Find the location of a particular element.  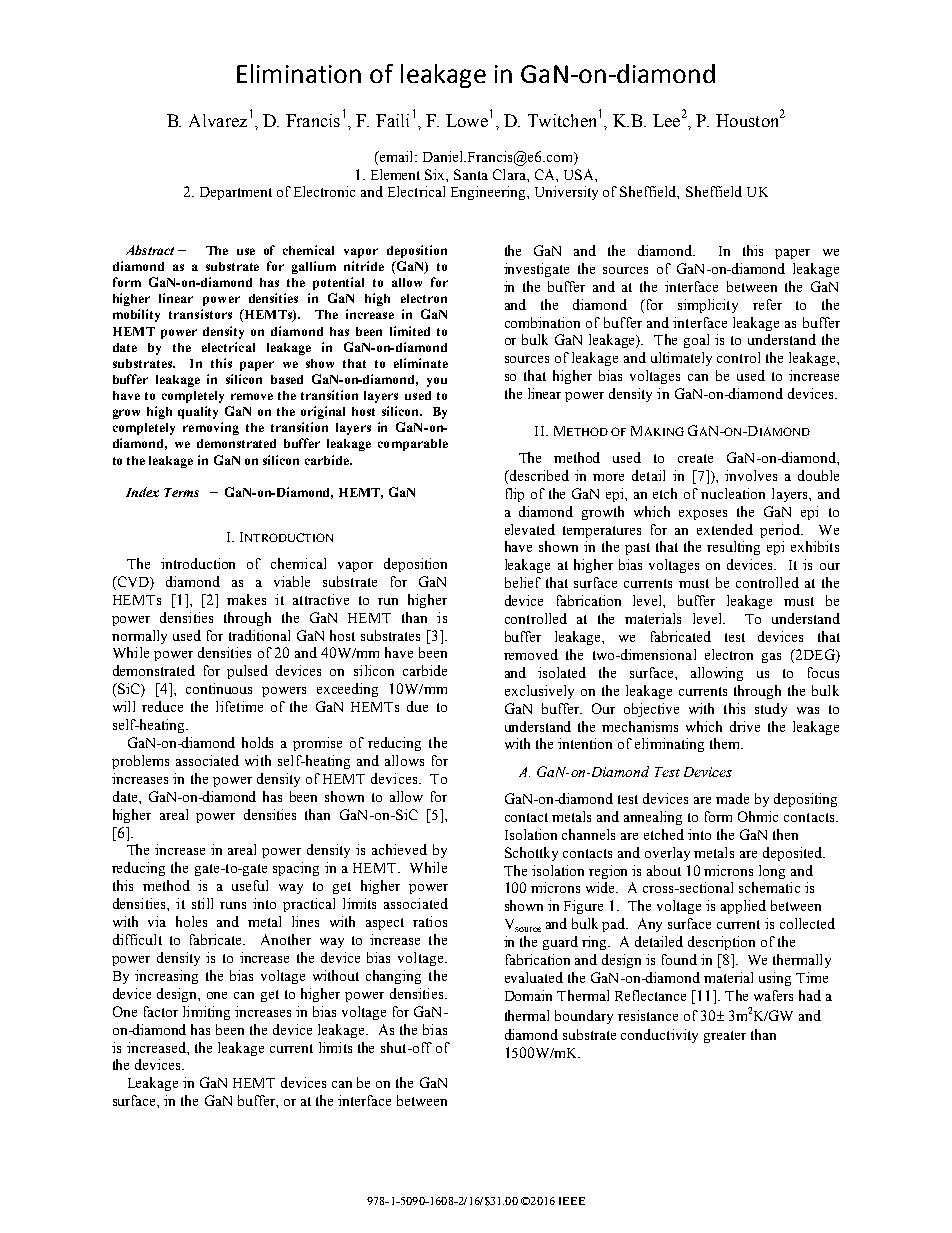

traditional is located at coordinates (259, 635).
